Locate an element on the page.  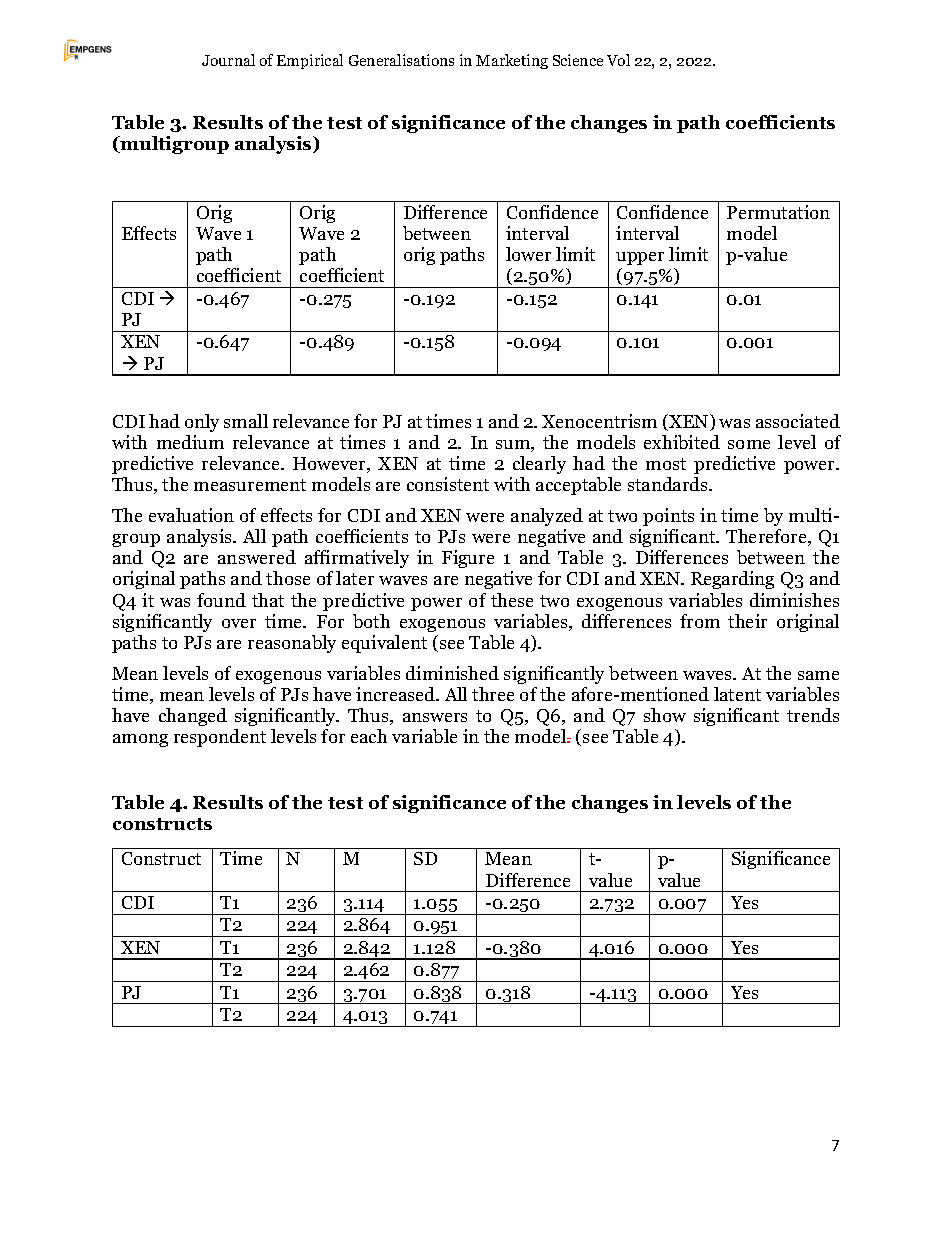
clearly is located at coordinates (539, 465).
